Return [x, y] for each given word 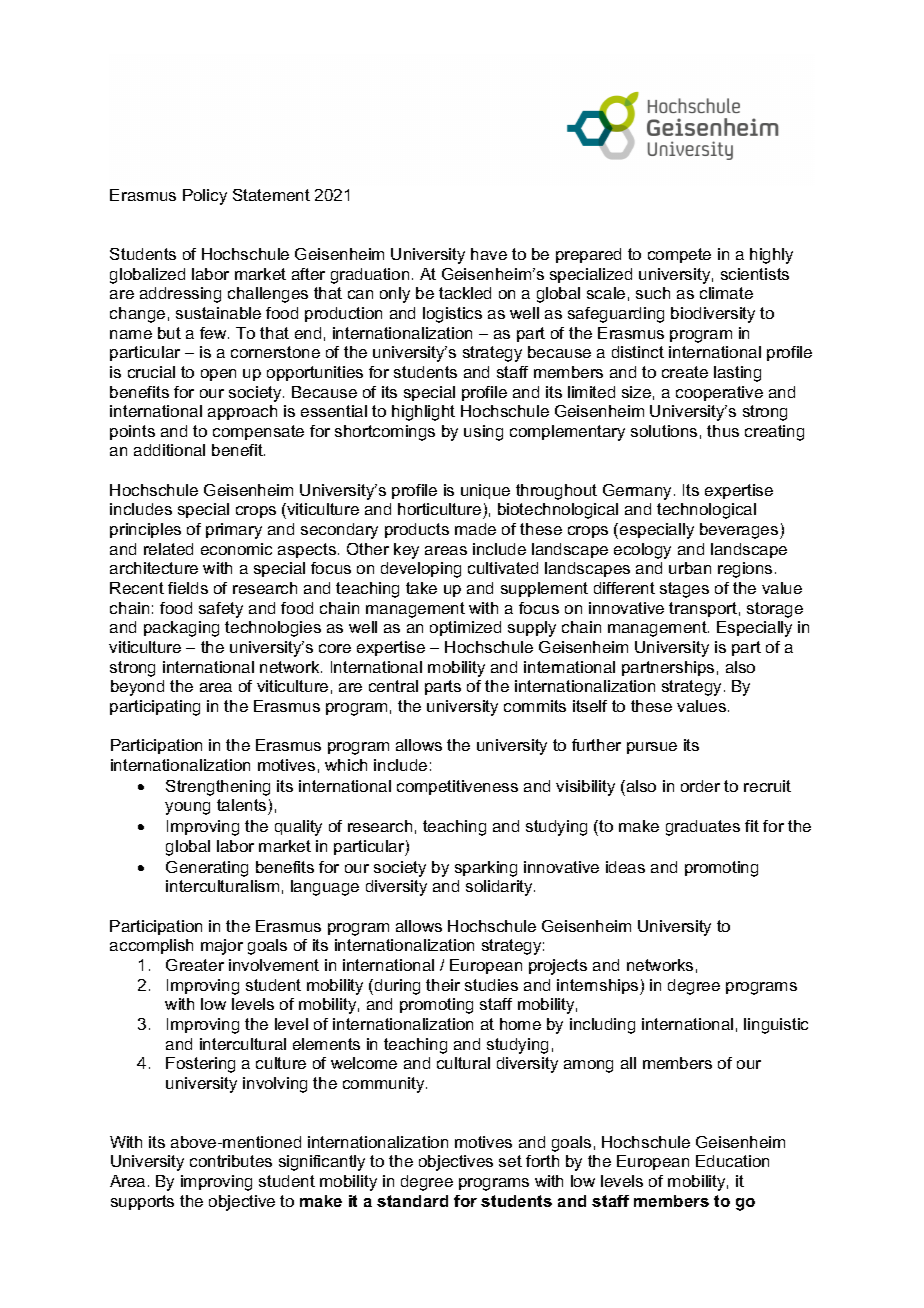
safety [221, 610]
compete [679, 255]
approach [242, 412]
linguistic [776, 1026]
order [700, 786]
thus [723, 431]
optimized [465, 628]
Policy [205, 197]
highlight [423, 413]
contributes [231, 1161]
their [443, 985]
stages [684, 590]
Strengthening [218, 788]
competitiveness [457, 787]
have [489, 254]
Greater [195, 965]
